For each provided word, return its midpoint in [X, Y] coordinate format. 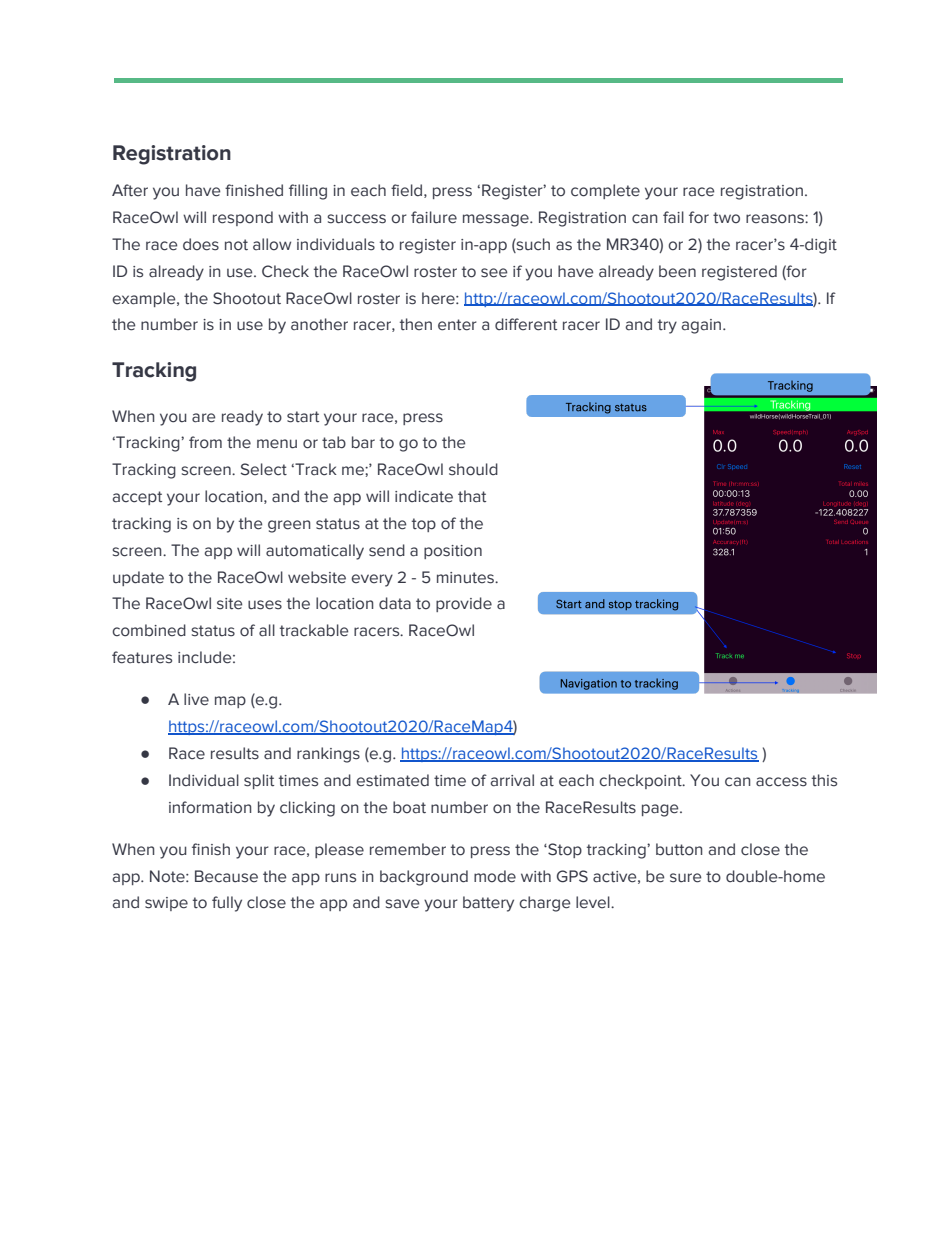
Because [226, 876]
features [142, 657]
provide [464, 604]
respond [243, 218]
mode [495, 876]
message [497, 220]
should [473, 469]
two [726, 218]
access [781, 782]
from [205, 442]
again [702, 326]
